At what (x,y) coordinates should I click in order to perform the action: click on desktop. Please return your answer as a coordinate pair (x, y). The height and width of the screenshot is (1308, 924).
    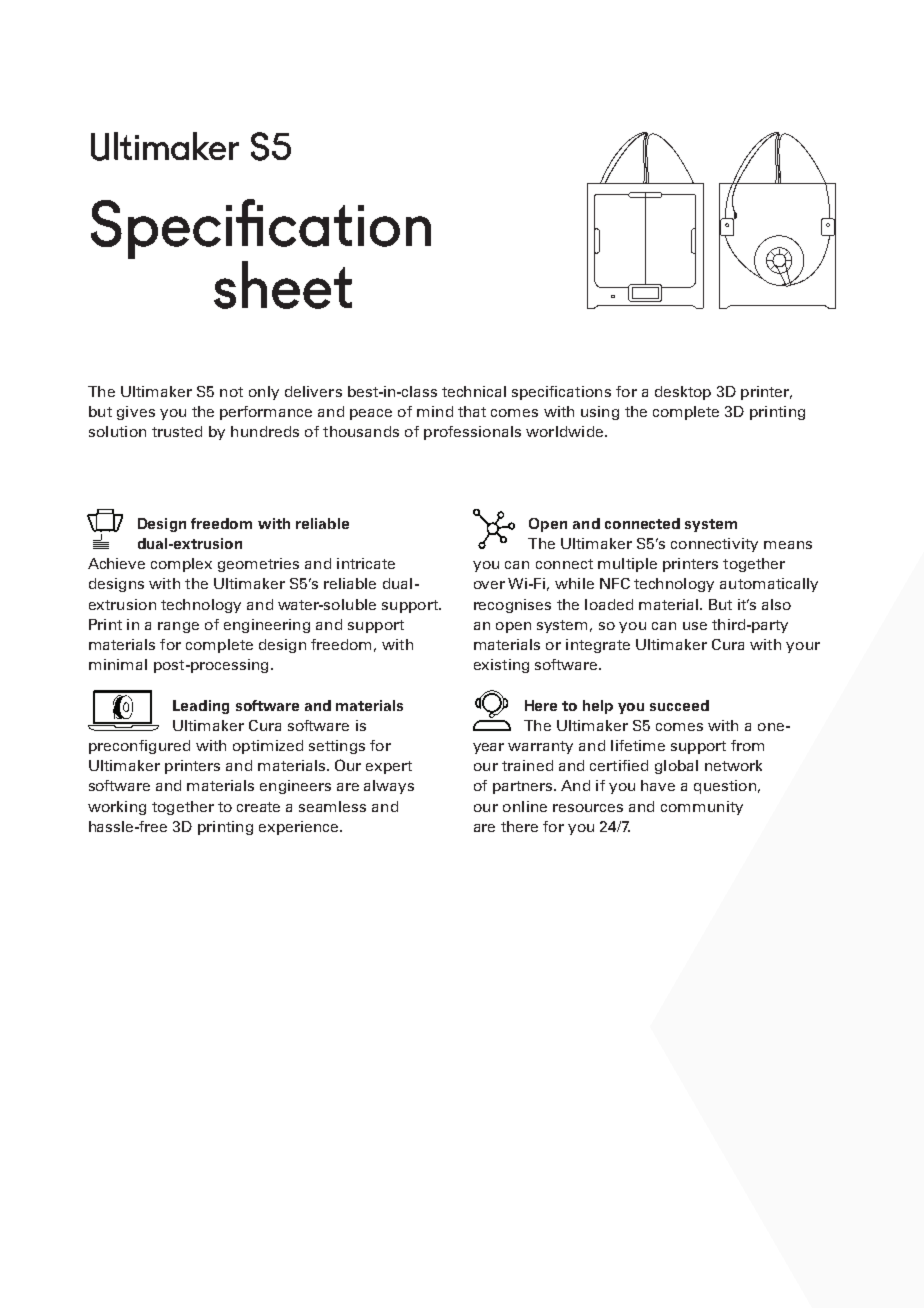
    Looking at the image, I should click on (683, 393).
